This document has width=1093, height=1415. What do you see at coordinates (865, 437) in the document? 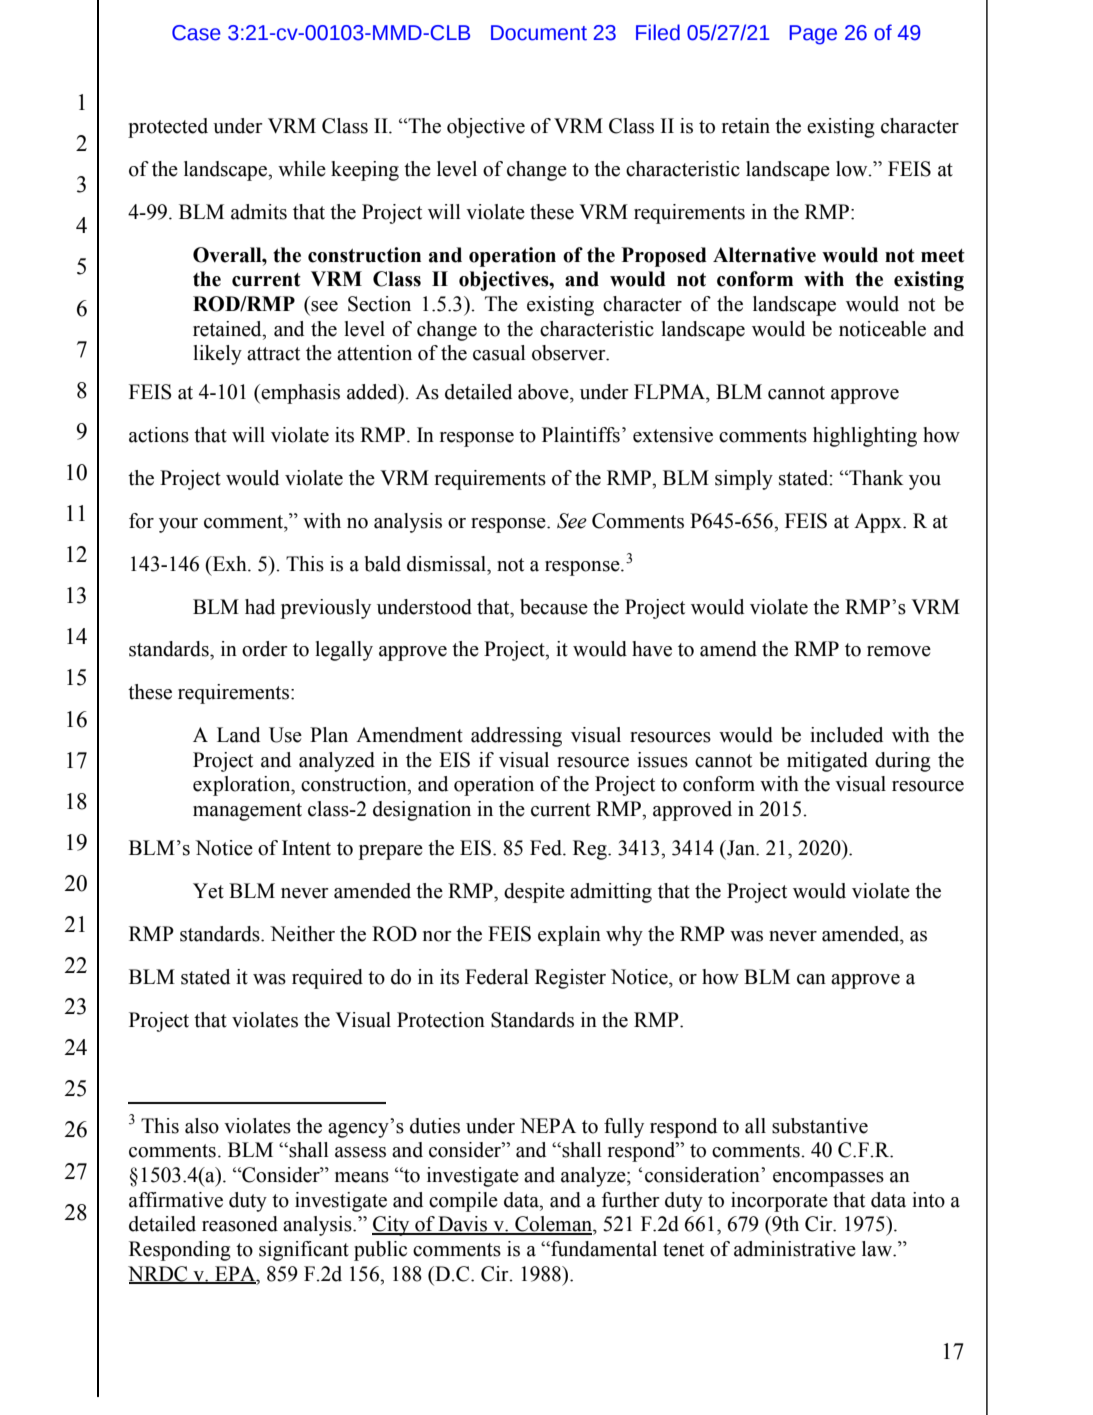
I see `highlighting` at bounding box center [865, 437].
